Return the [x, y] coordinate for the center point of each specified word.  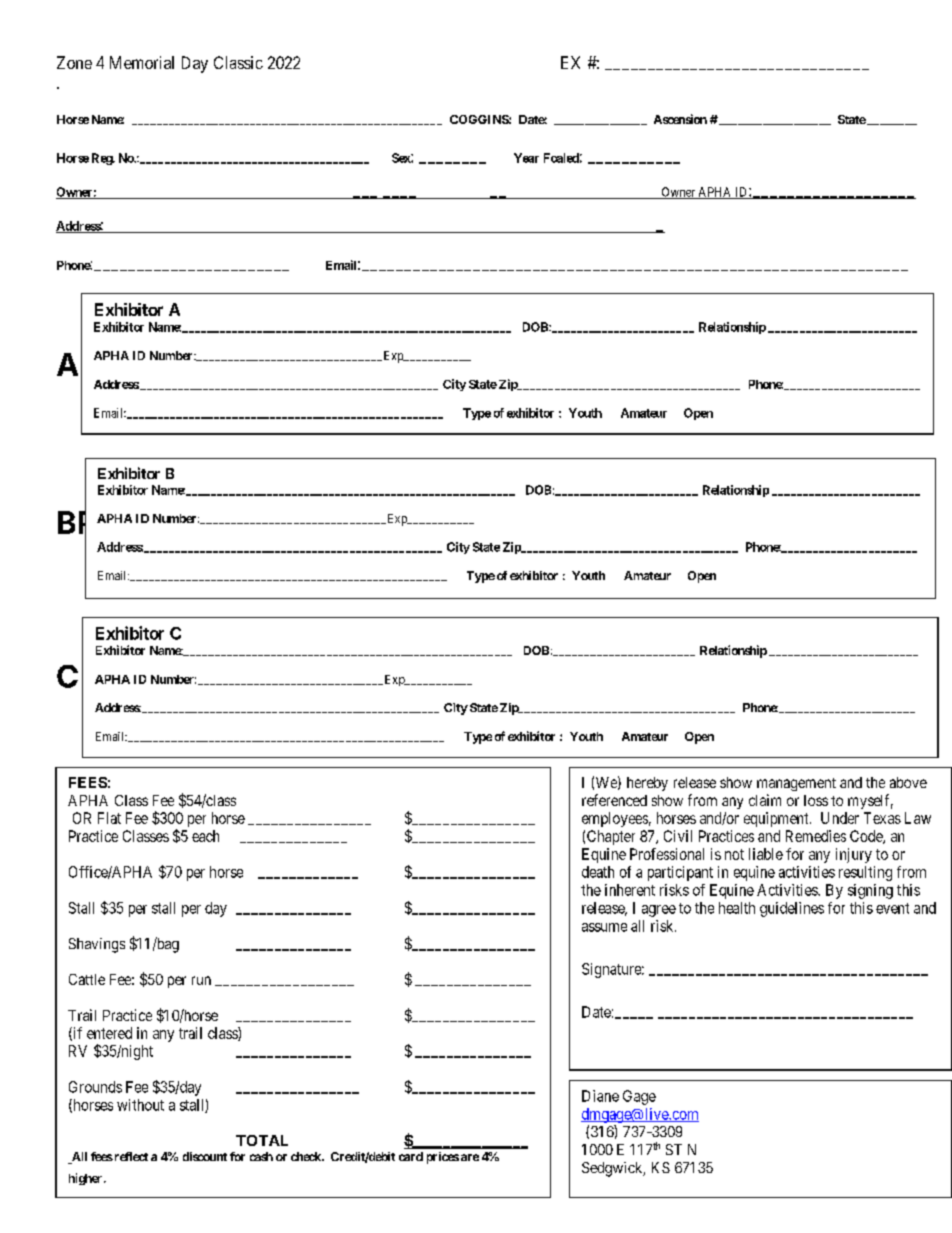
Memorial [142, 62]
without [140, 1105]
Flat [109, 818]
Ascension [680, 119]
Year [526, 158]
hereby [647, 784]
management [796, 784]
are [470, 1157]
